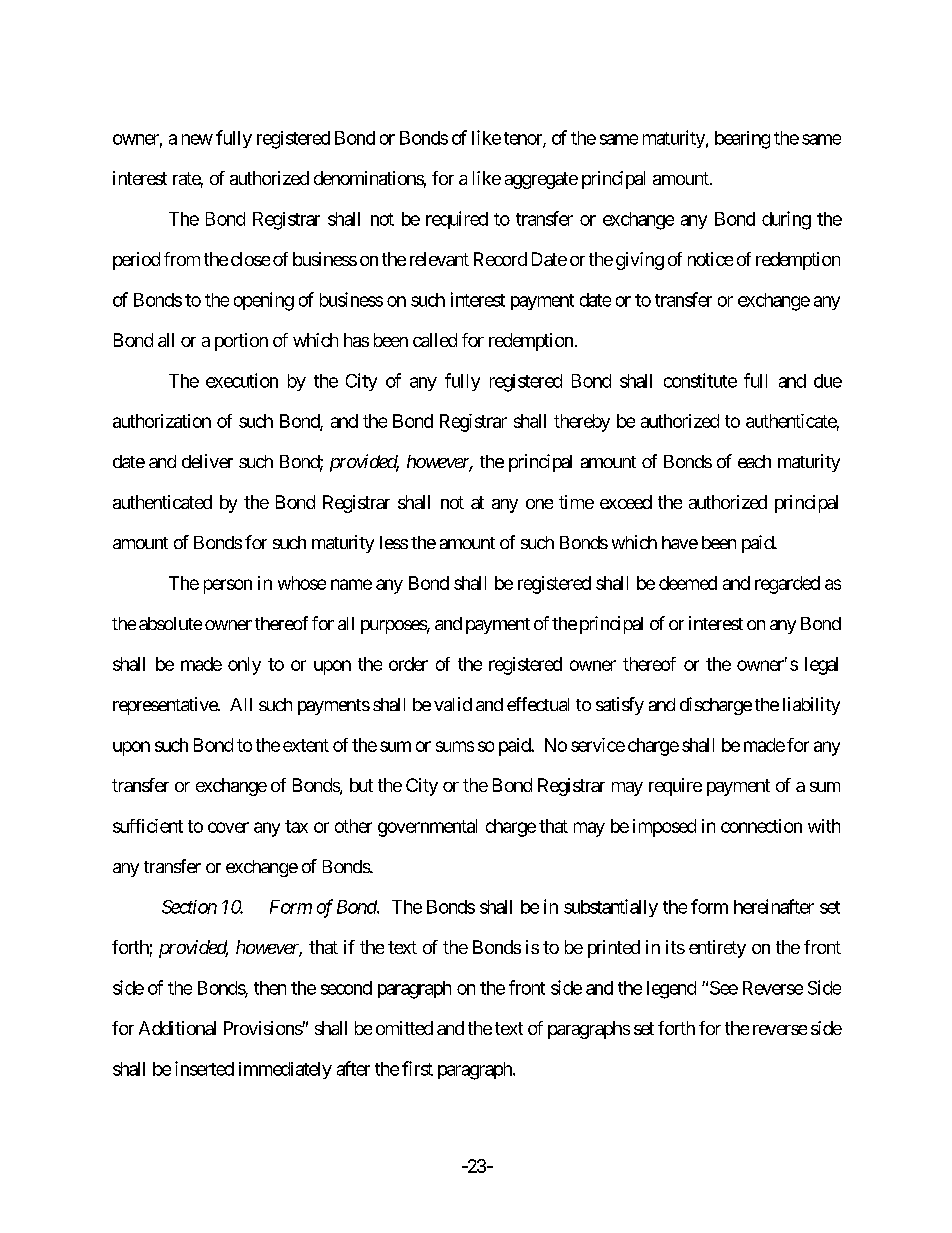  I want to click on new, so click(197, 139).
